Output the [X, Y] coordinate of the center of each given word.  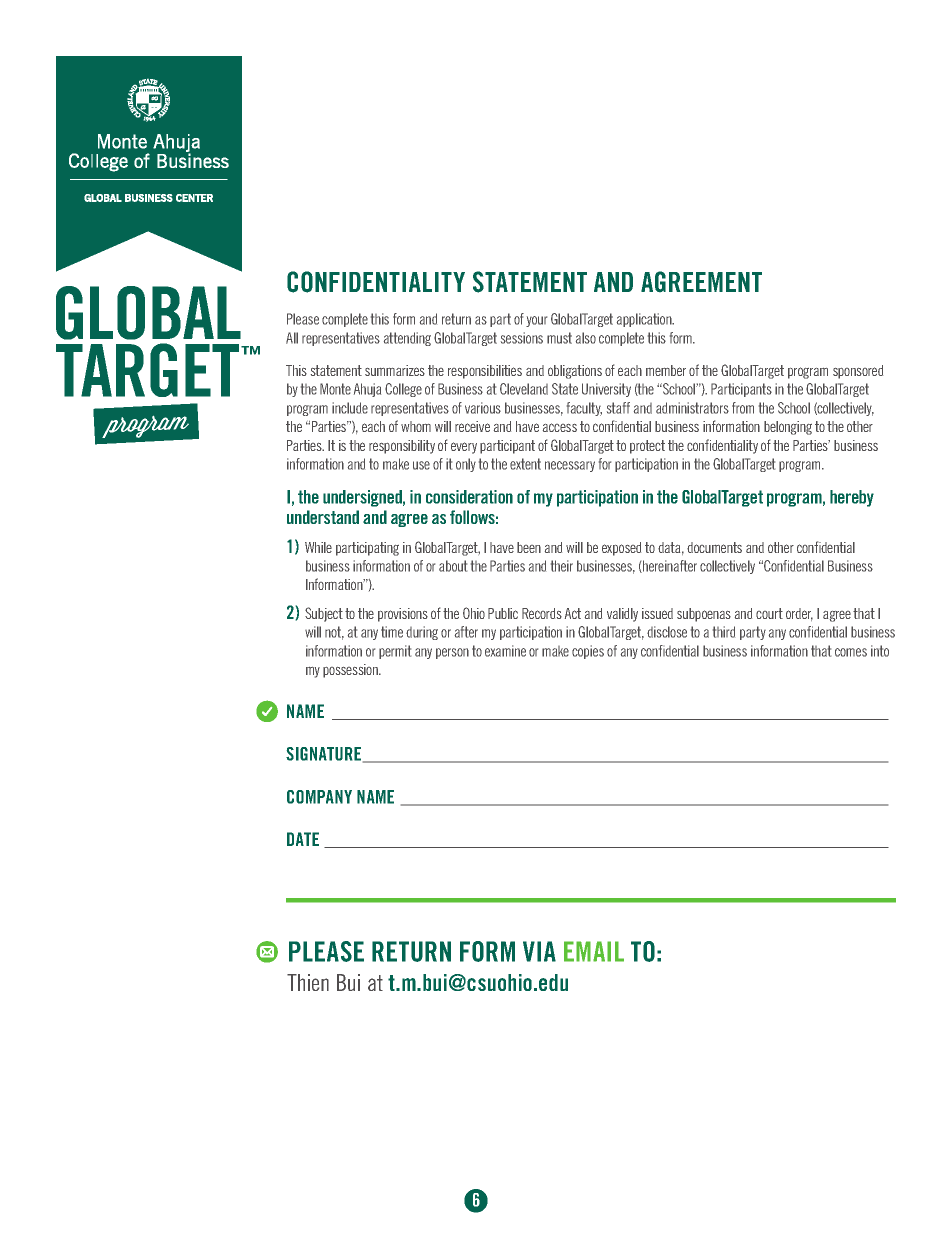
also [586, 338]
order [799, 614]
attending [407, 339]
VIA [539, 951]
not [334, 633]
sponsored [858, 372]
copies [588, 652]
